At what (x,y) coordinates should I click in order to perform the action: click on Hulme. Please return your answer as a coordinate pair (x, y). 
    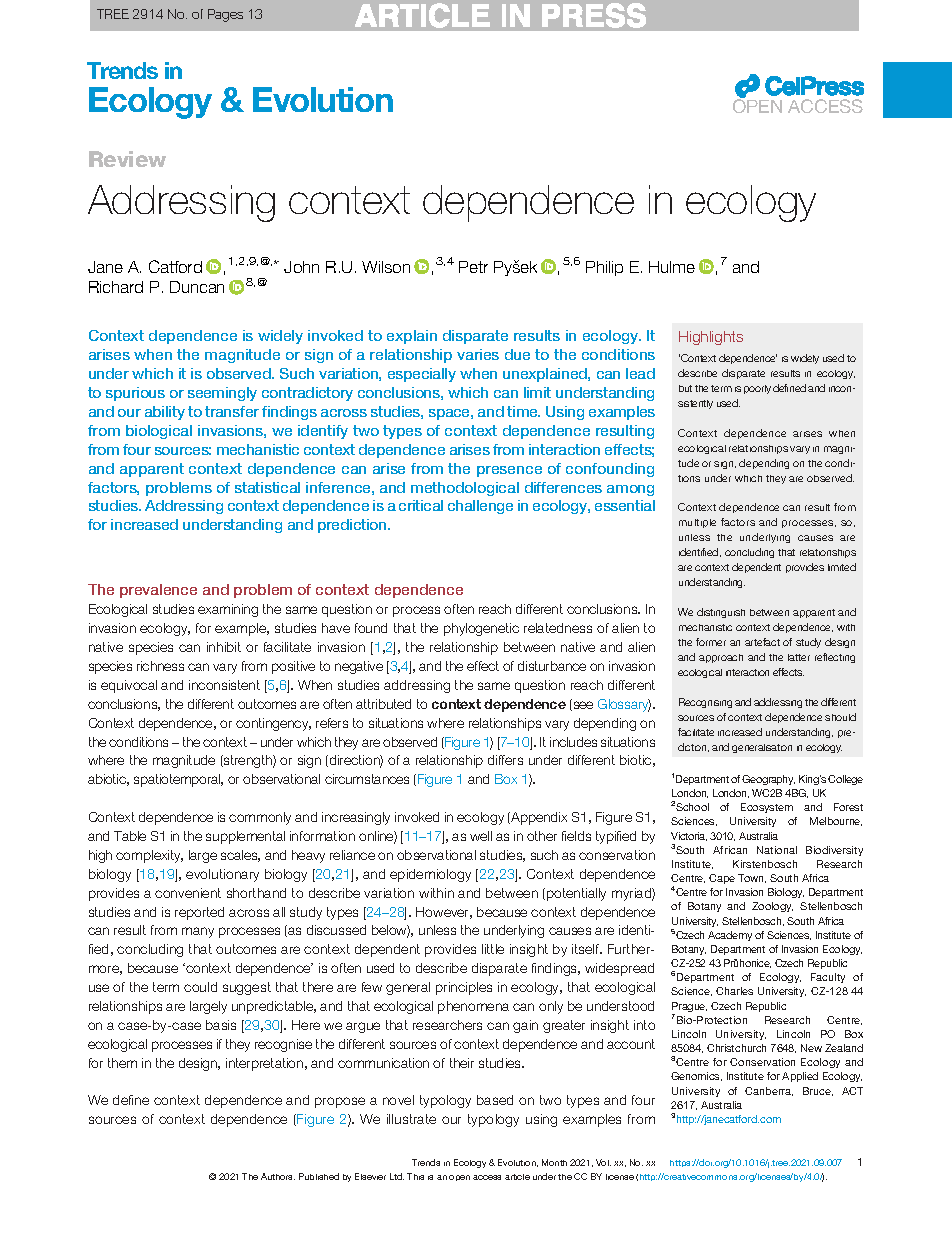
    Looking at the image, I should click on (672, 267).
